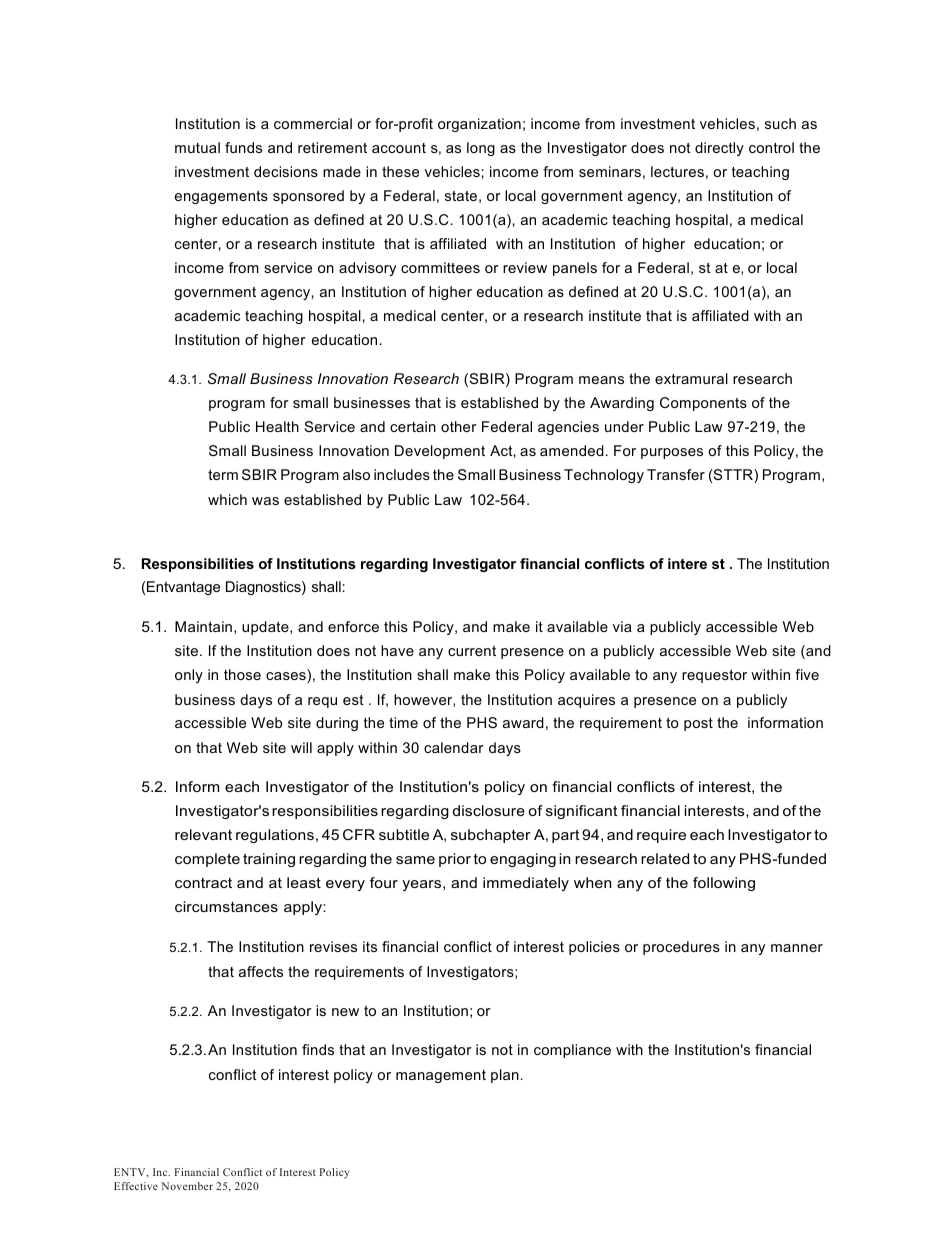  Describe the element at coordinates (370, 946) in the screenshot. I see `its` at that location.
